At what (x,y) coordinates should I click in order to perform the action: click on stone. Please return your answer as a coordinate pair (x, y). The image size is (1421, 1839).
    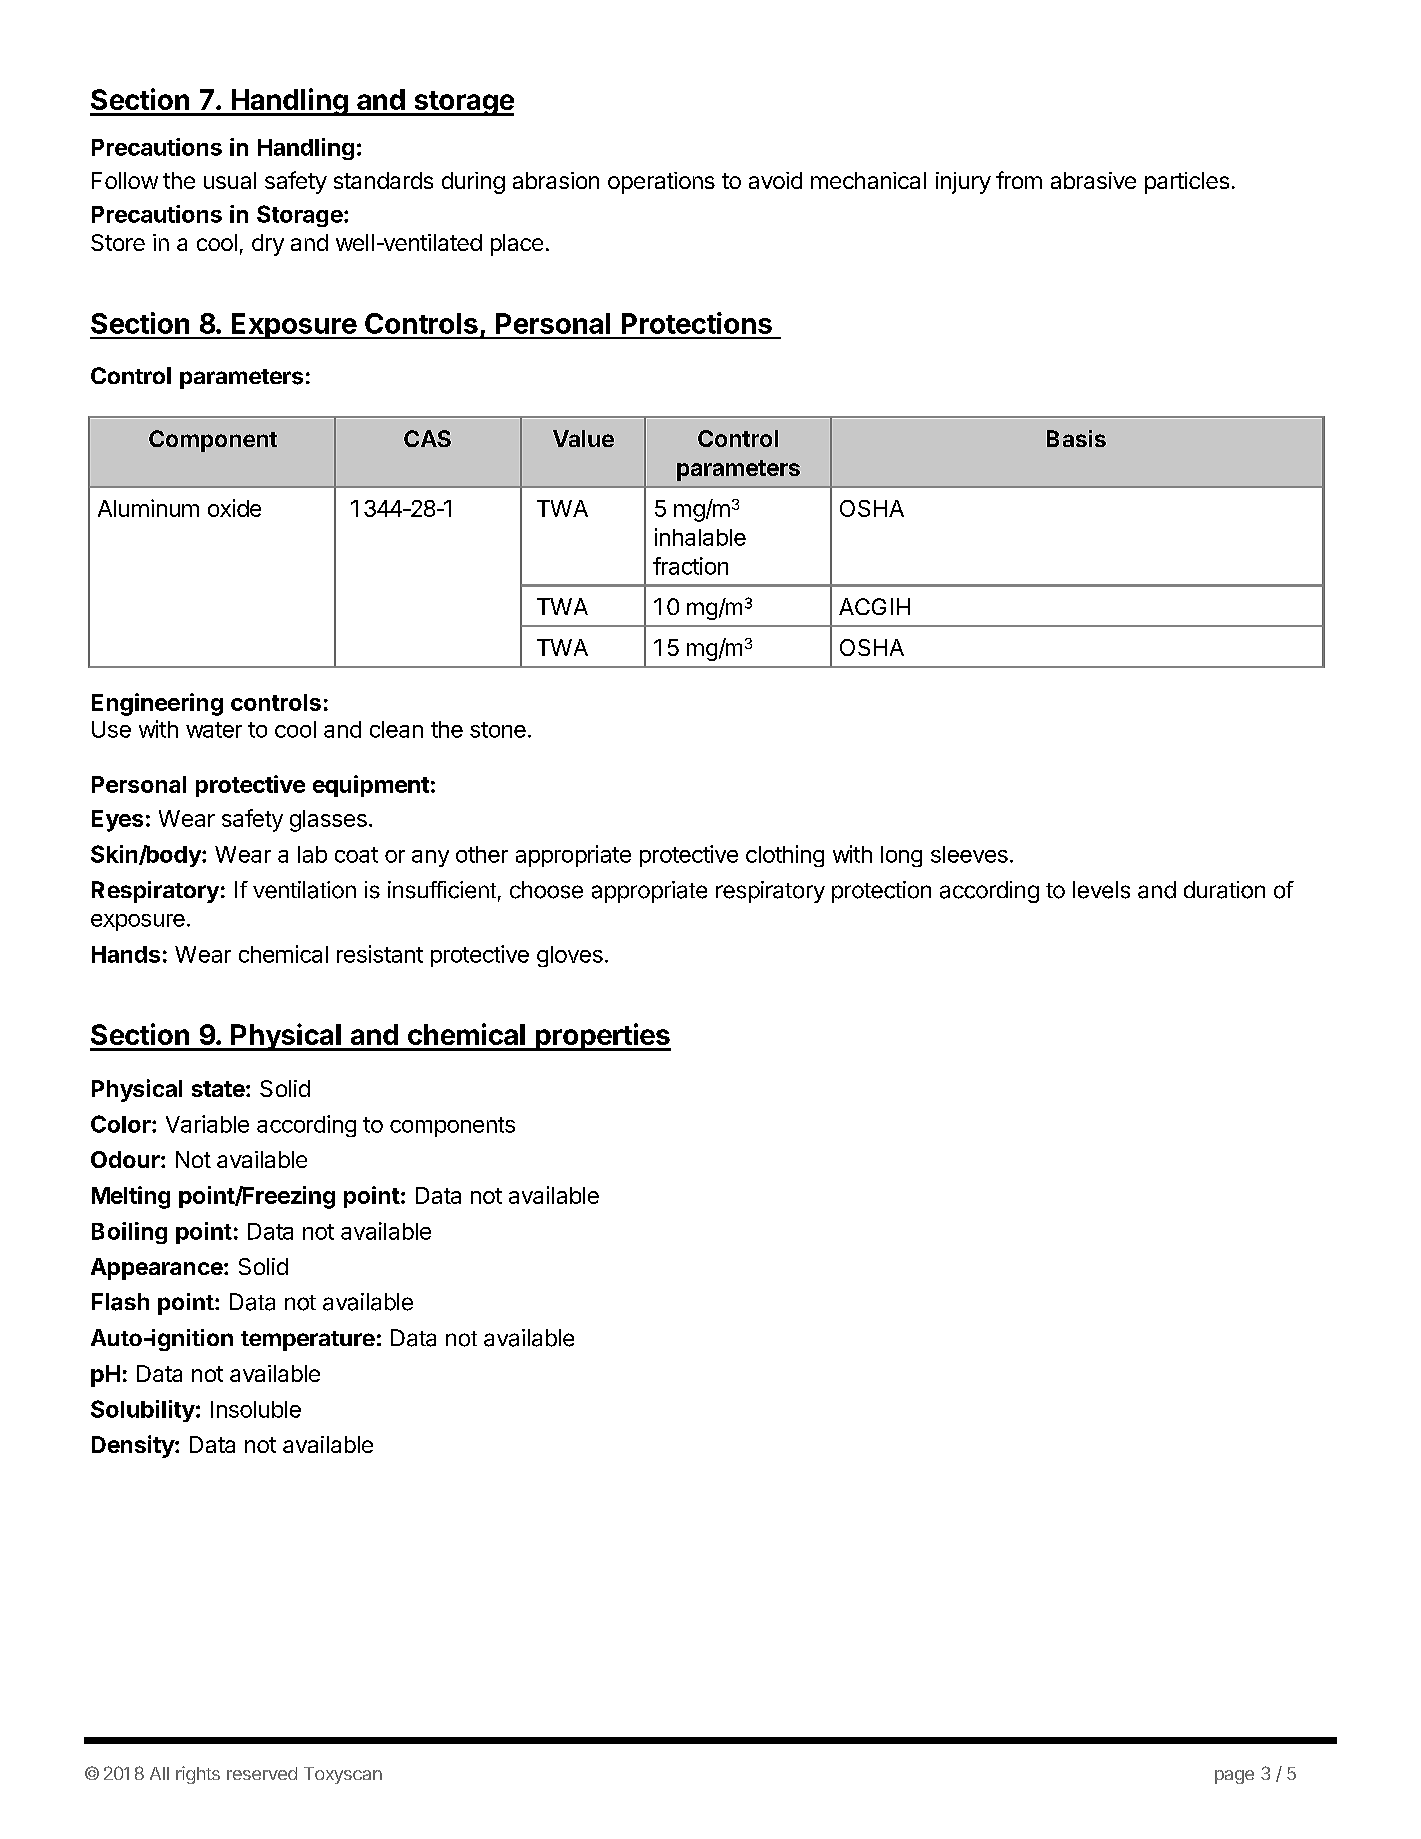
    Looking at the image, I should click on (498, 730).
